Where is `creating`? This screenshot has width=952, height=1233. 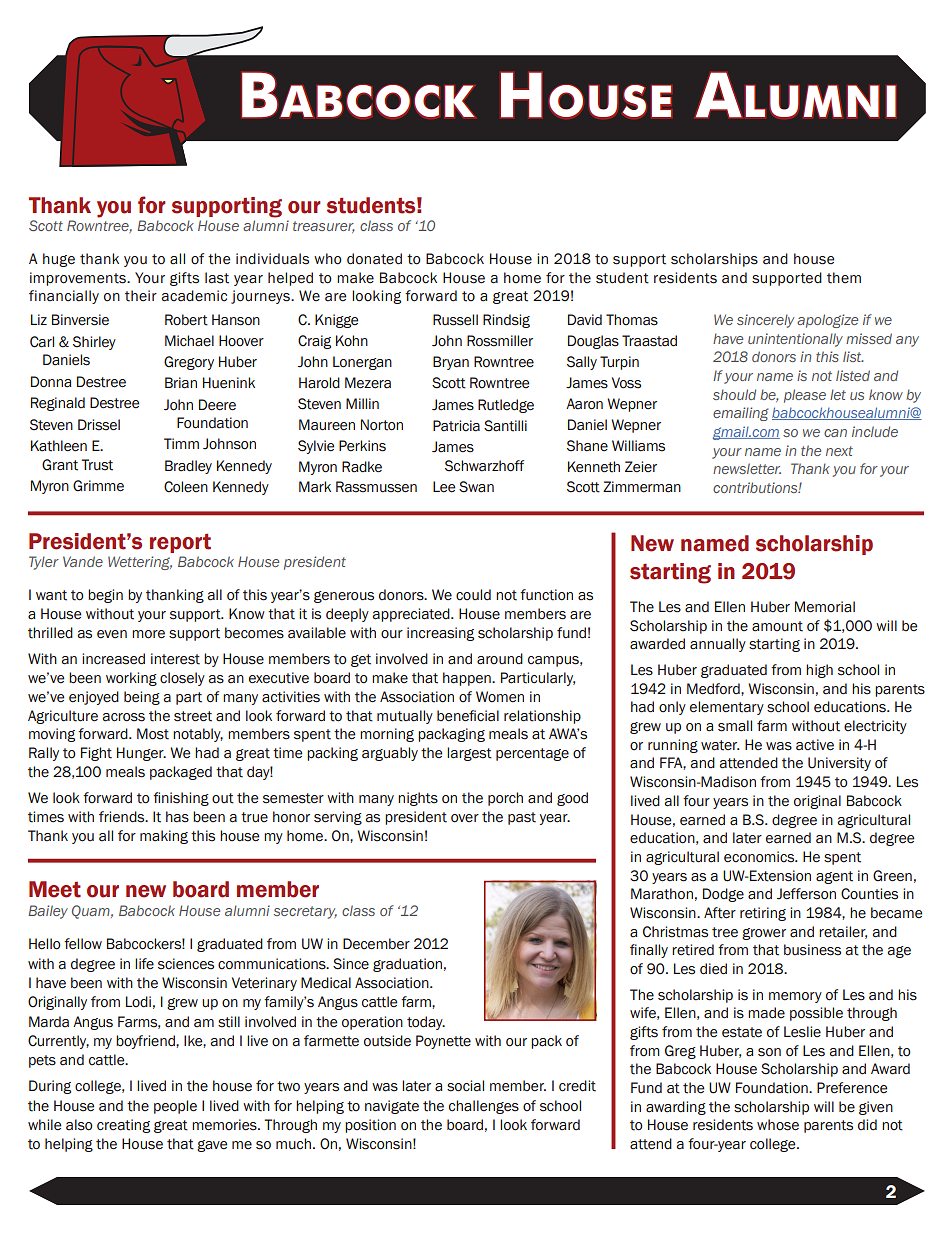 creating is located at coordinates (123, 1126).
